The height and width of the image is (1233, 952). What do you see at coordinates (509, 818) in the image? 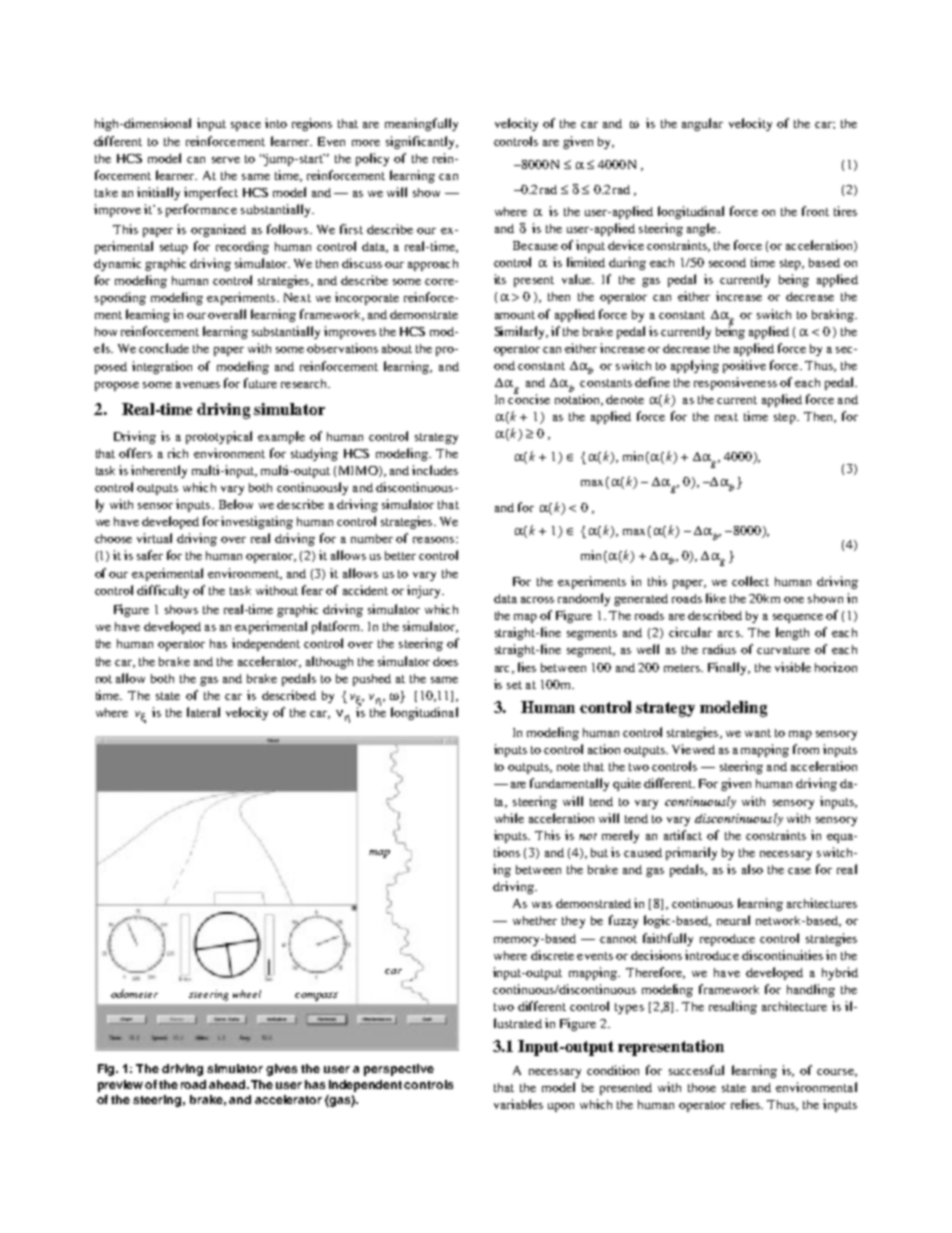
I see `while` at bounding box center [509, 818].
